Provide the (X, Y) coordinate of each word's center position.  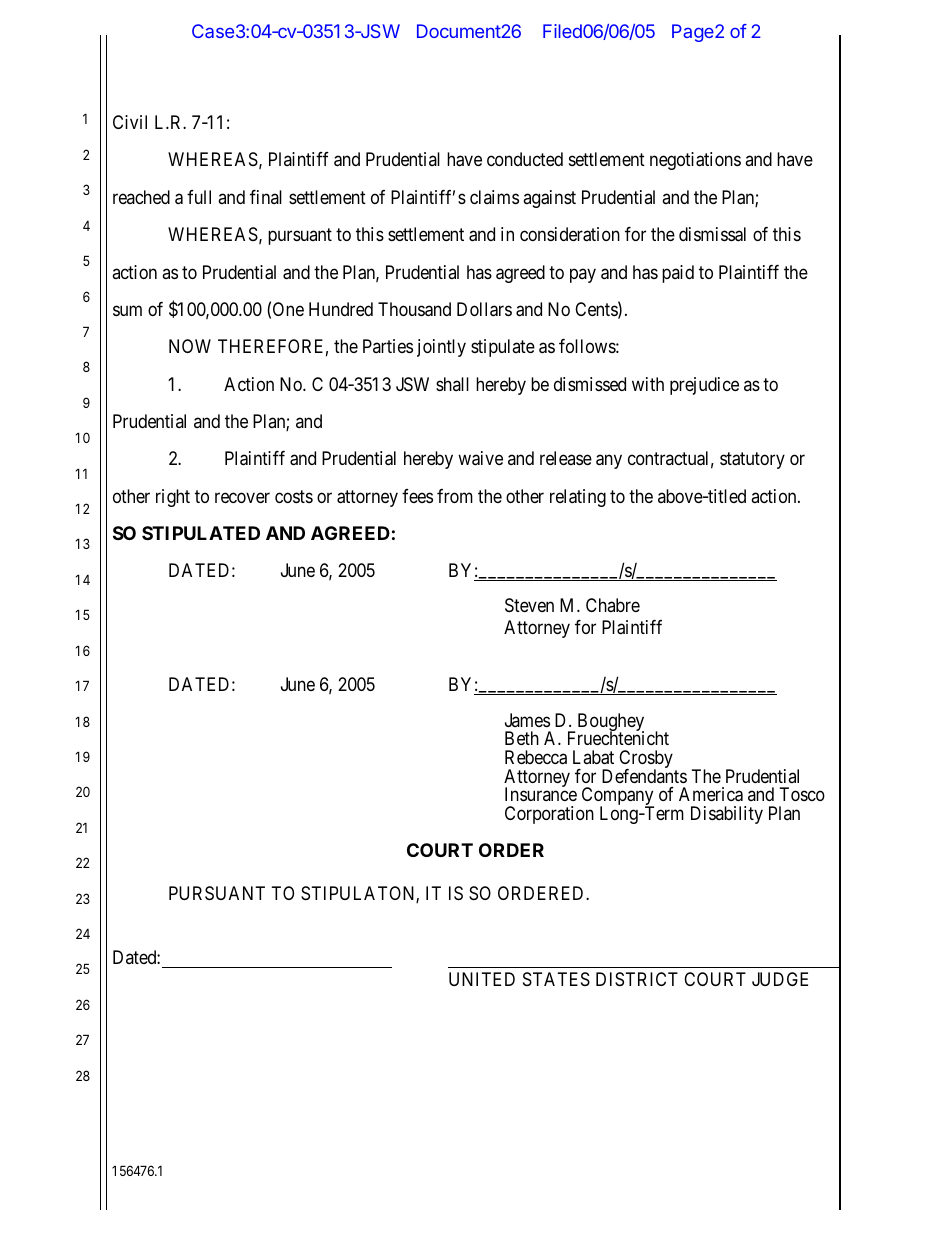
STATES (556, 979)
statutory (752, 461)
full (199, 197)
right (173, 498)
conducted (525, 159)
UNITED (482, 979)
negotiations (695, 161)
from (455, 496)
